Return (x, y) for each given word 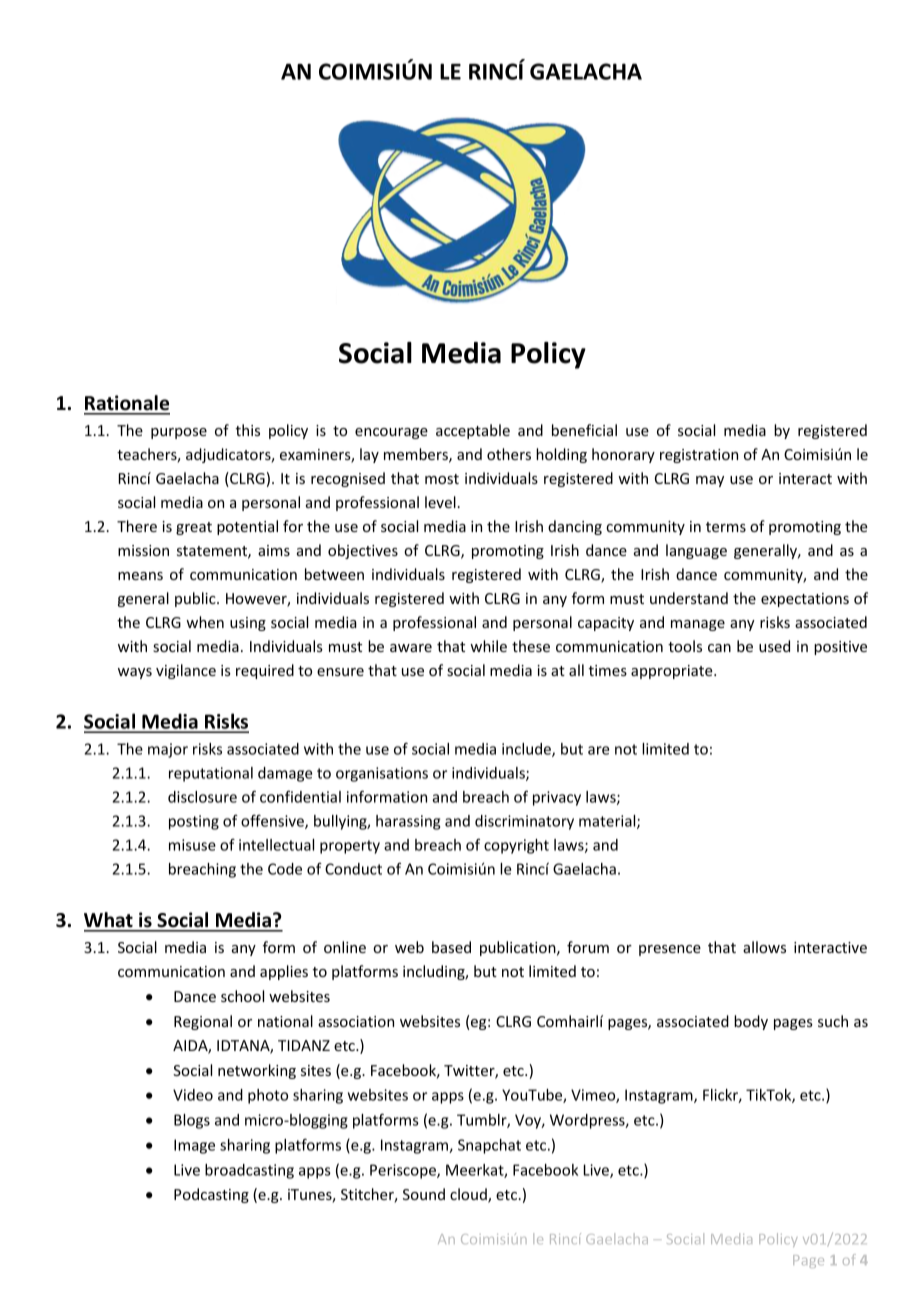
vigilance (186, 671)
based (451, 947)
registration (699, 456)
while (488, 646)
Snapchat (489, 1146)
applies (284, 972)
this (248, 430)
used (774, 646)
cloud (469, 1195)
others (509, 454)
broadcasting (249, 1171)
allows (764, 947)
